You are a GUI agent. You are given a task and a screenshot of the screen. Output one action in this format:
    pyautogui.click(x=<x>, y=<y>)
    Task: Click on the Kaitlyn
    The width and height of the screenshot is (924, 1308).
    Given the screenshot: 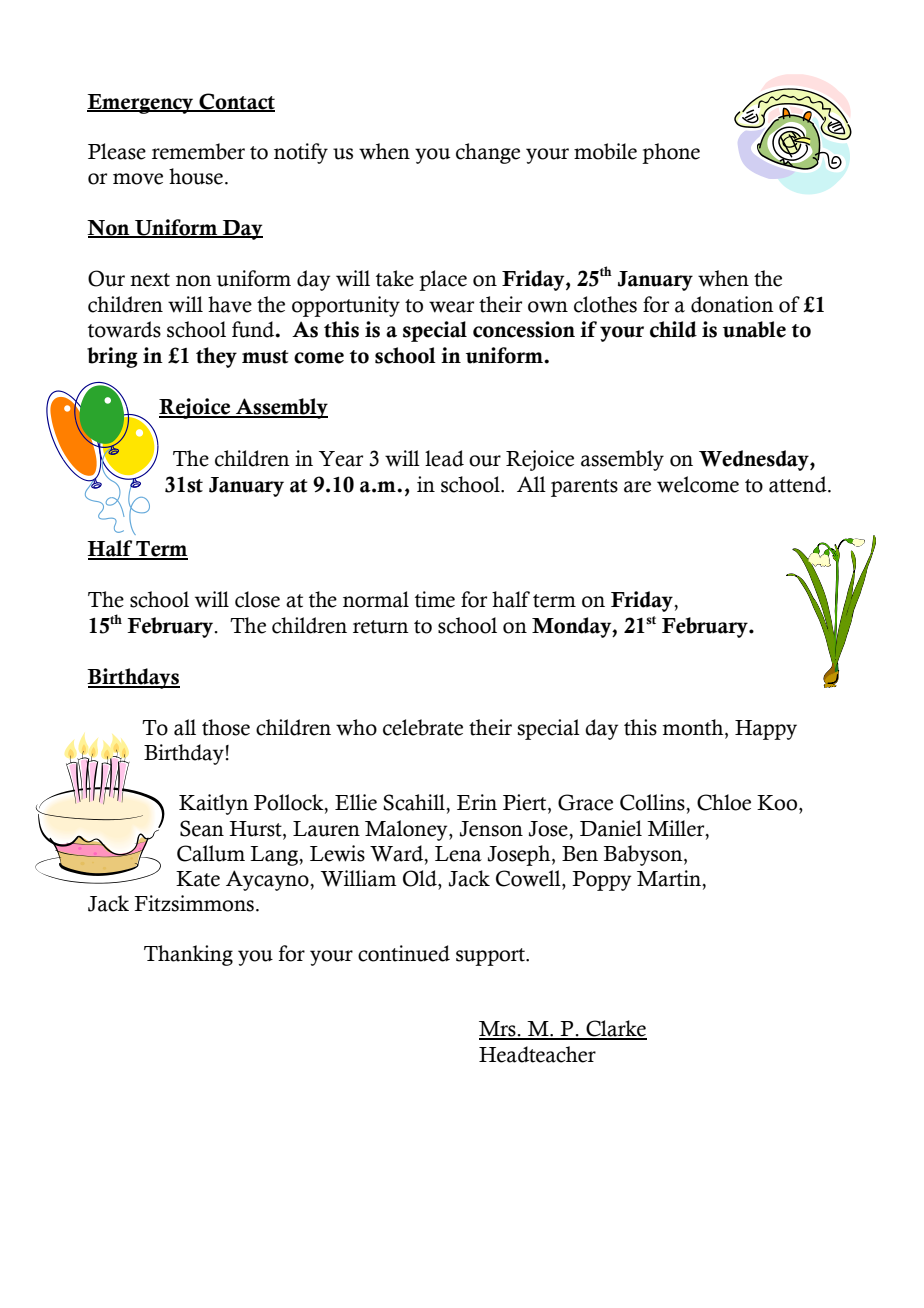 What is the action you would take?
    pyautogui.click(x=214, y=804)
